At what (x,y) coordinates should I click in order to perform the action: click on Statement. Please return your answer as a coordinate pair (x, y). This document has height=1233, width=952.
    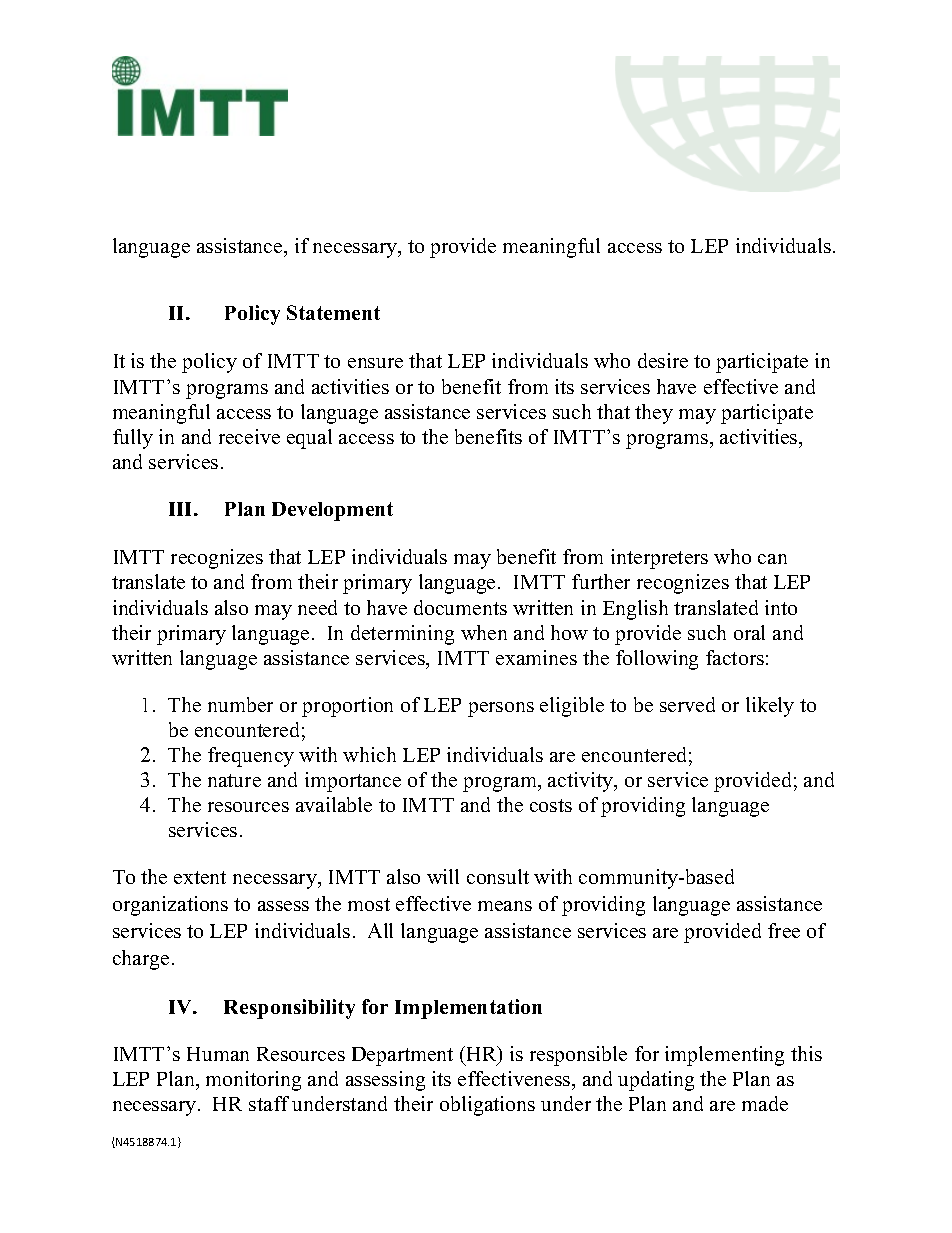
    Looking at the image, I should click on (333, 312).
